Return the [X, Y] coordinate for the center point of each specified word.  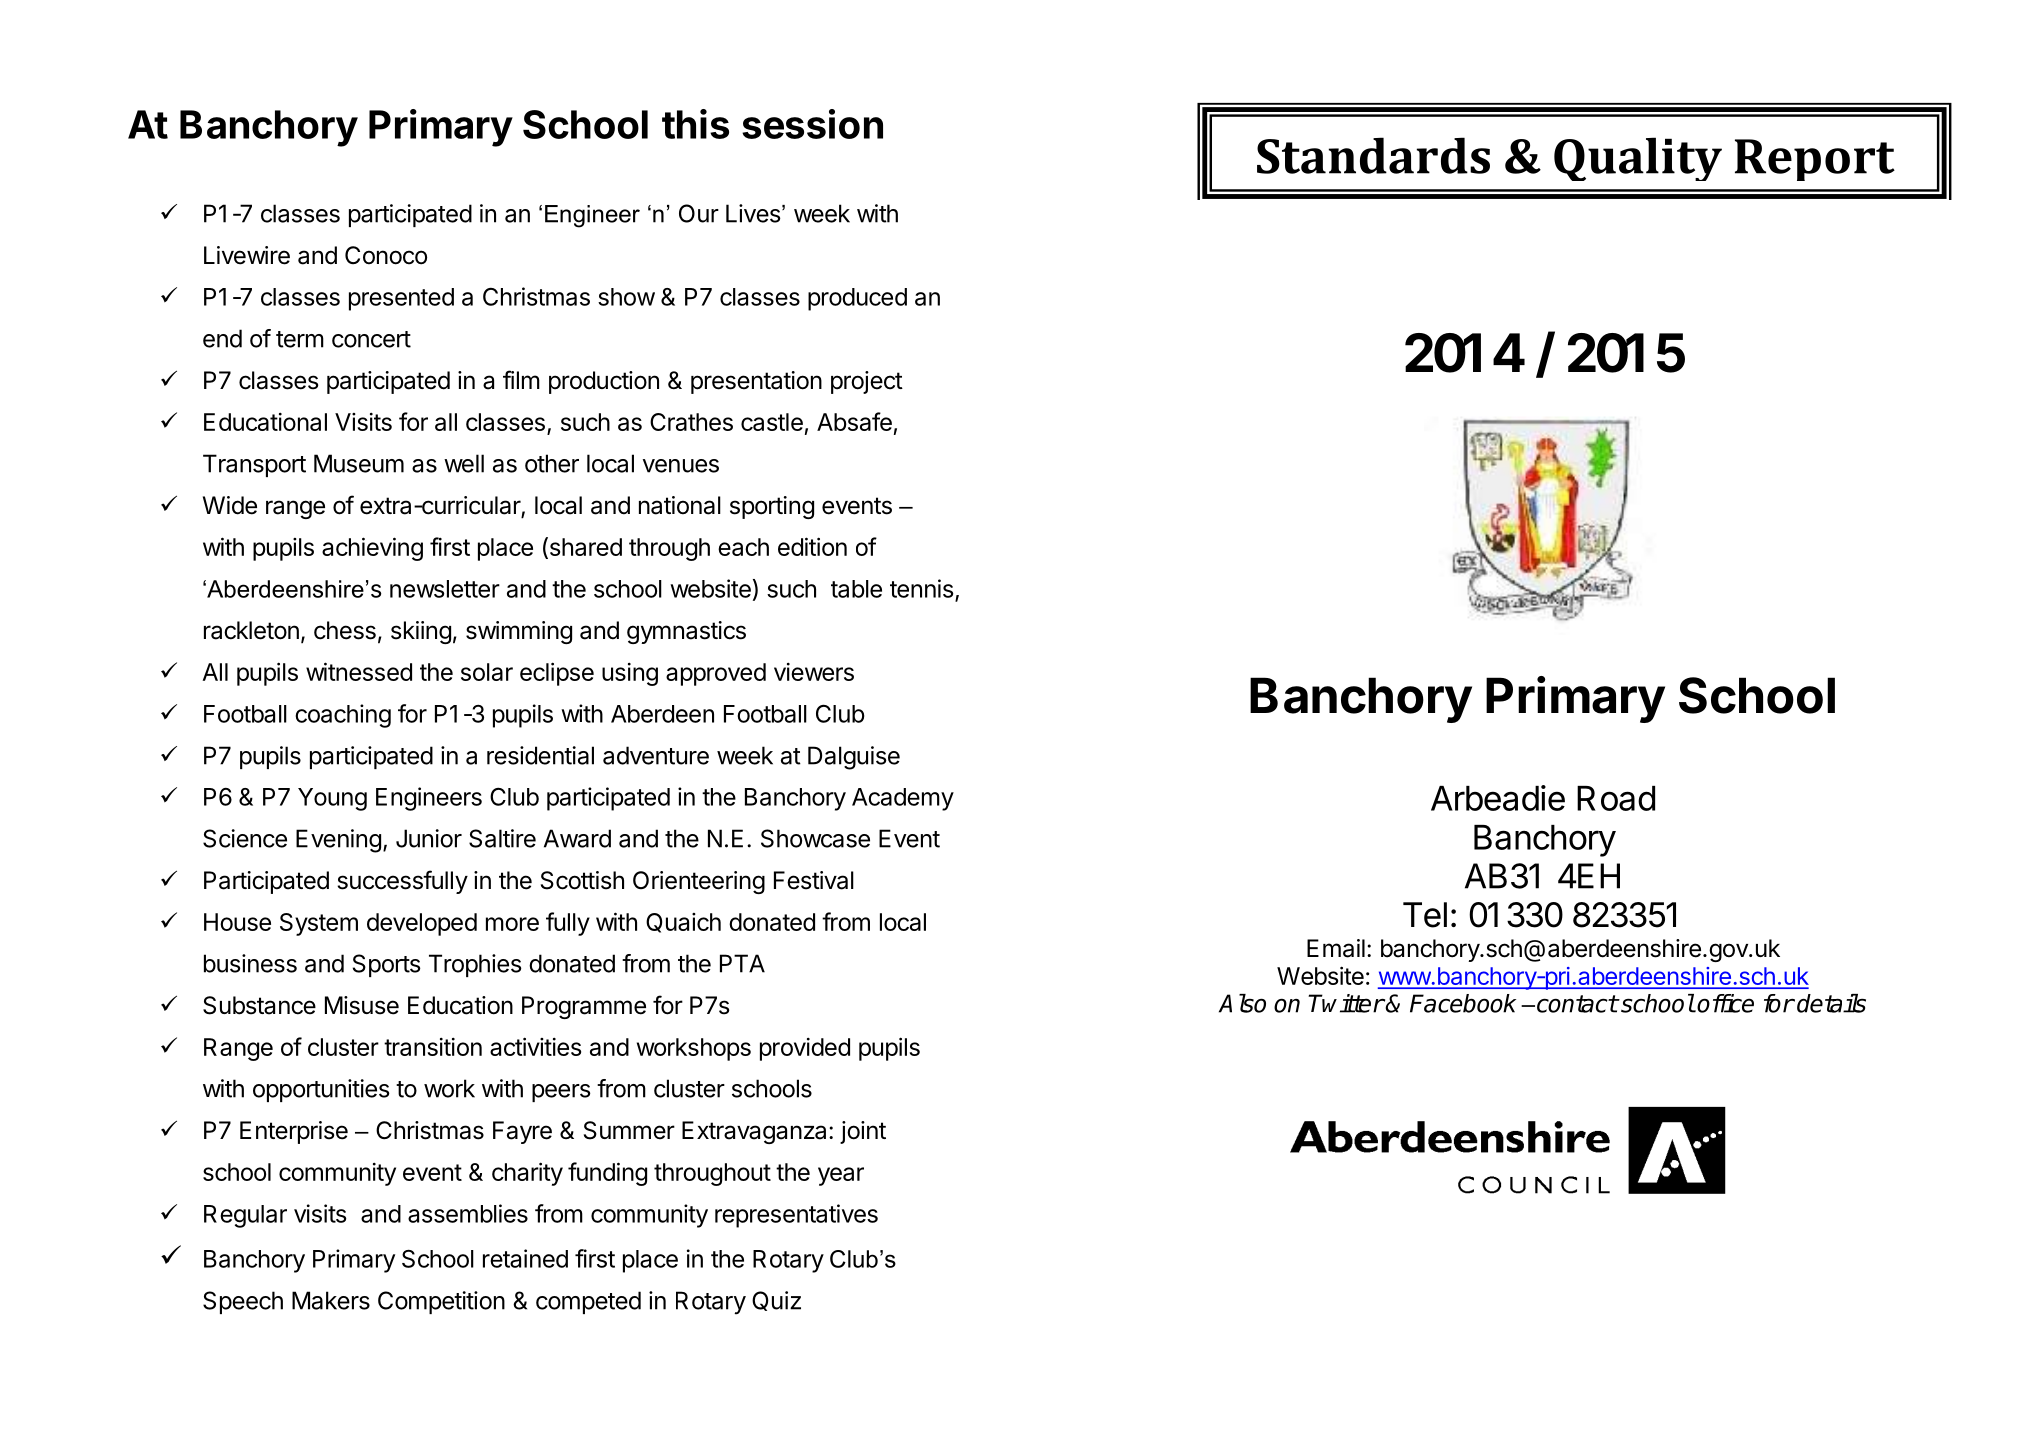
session [812, 124]
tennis [921, 588]
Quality [1638, 159]
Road [1616, 798]
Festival [814, 880]
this [695, 124]
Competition [441, 1302]
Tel [1425, 915]
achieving [372, 549]
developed [422, 924]
